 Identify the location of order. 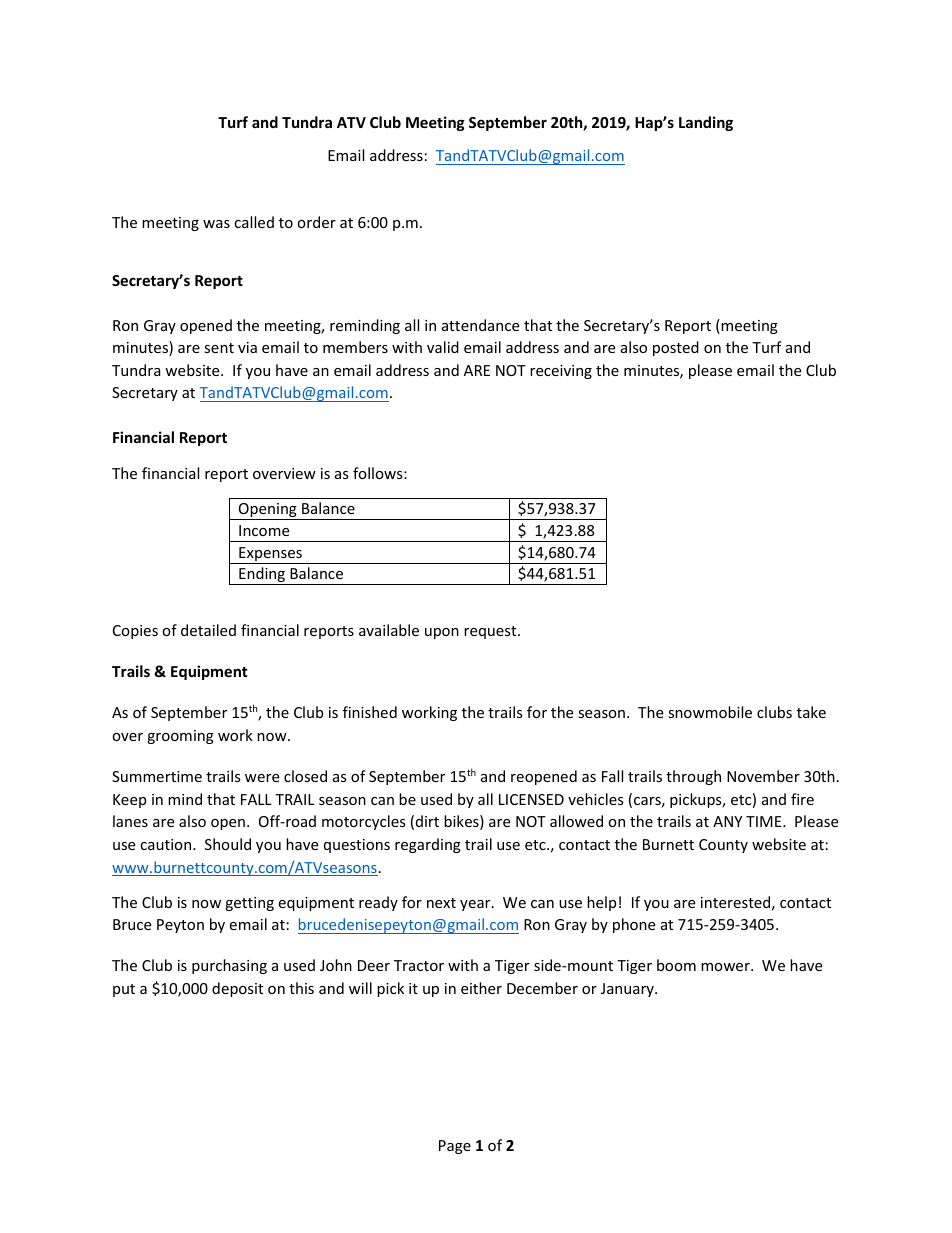
(316, 222).
